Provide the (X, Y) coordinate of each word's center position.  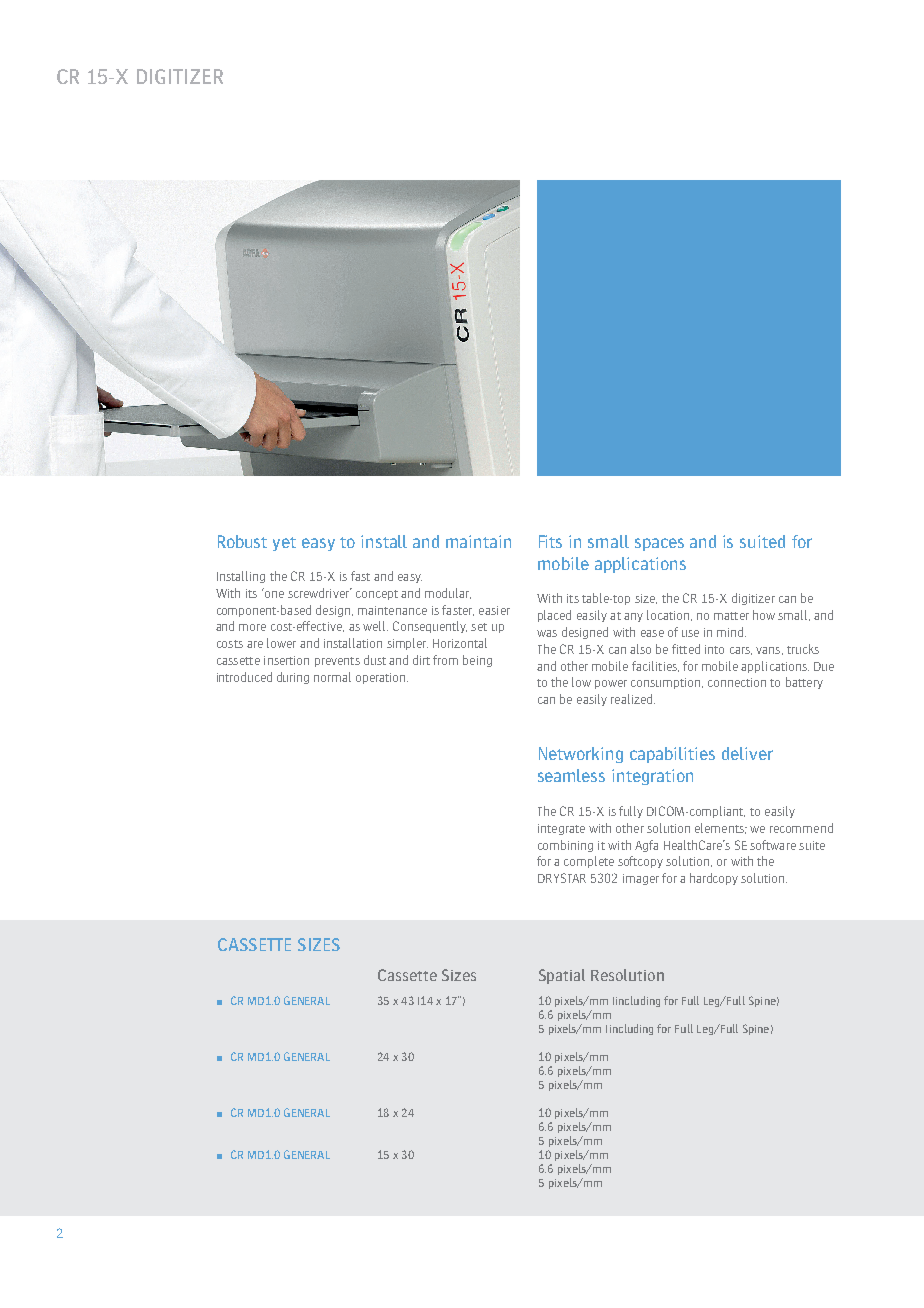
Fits (550, 541)
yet (284, 544)
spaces (659, 544)
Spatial (562, 976)
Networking (581, 755)
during (293, 678)
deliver (747, 753)
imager (641, 879)
